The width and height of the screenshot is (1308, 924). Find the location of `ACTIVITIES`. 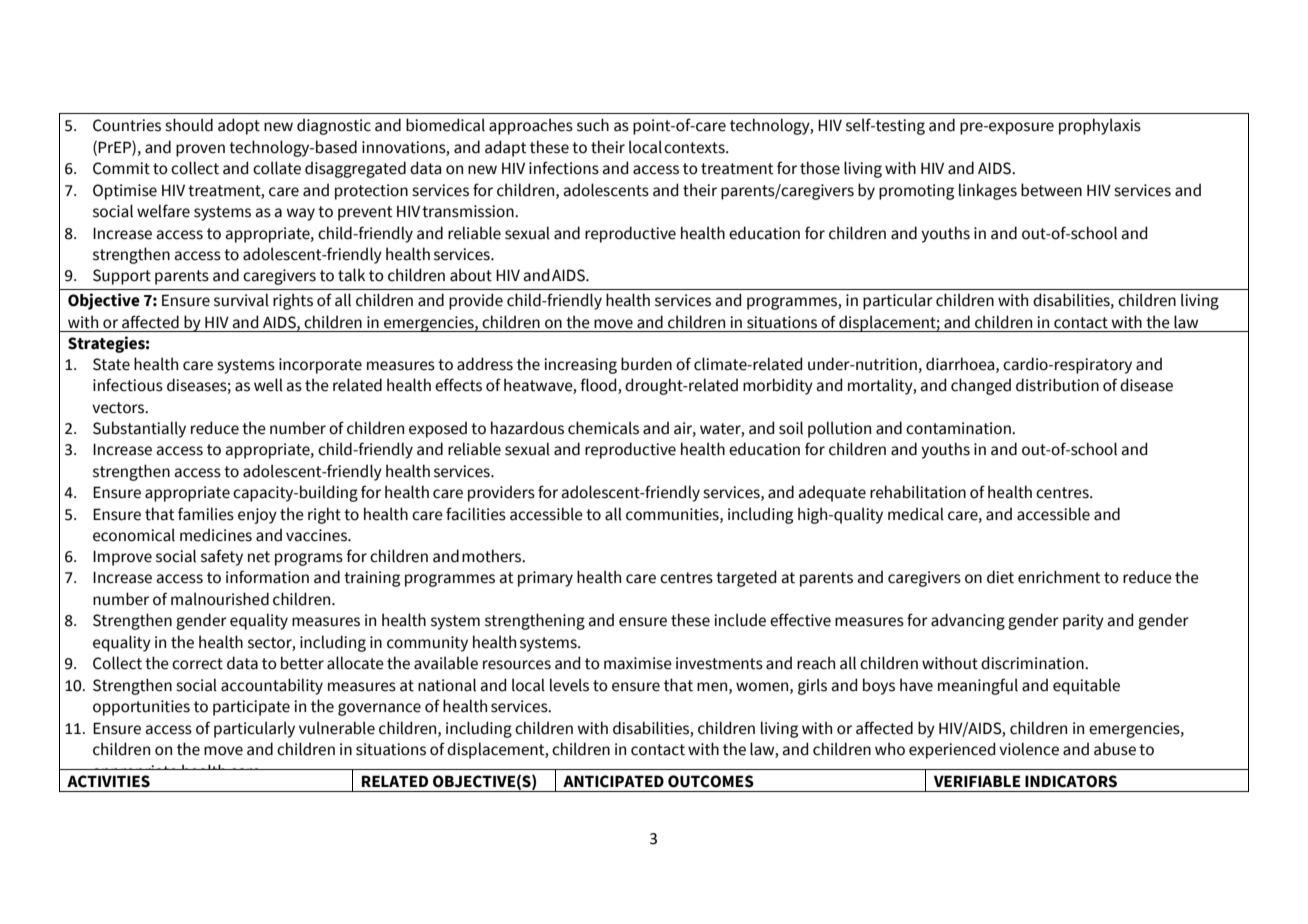

ACTIVITIES is located at coordinates (108, 781).
